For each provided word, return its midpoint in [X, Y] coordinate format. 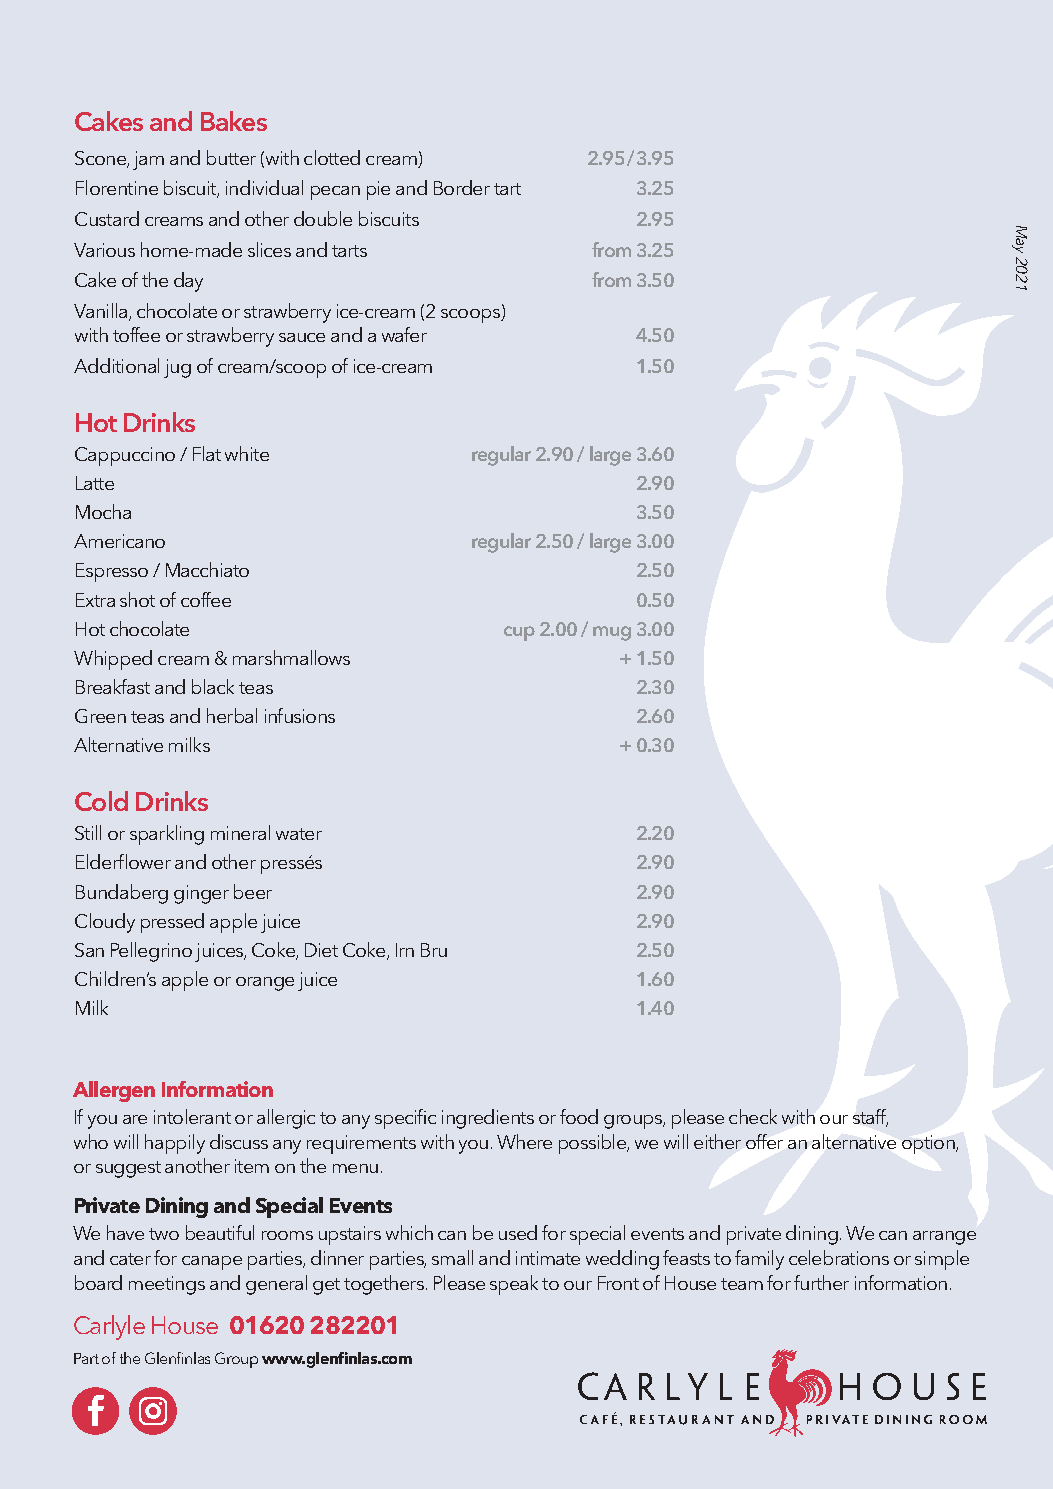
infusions [300, 715]
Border [462, 187]
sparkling [167, 835]
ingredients [488, 1119]
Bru [434, 950]
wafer [404, 334]
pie [378, 190]
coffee [206, 599]
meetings [167, 1285]
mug [612, 633]
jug [177, 368]
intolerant [192, 1116]
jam [148, 160]
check [753, 1116]
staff [870, 1117]
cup [519, 633]
